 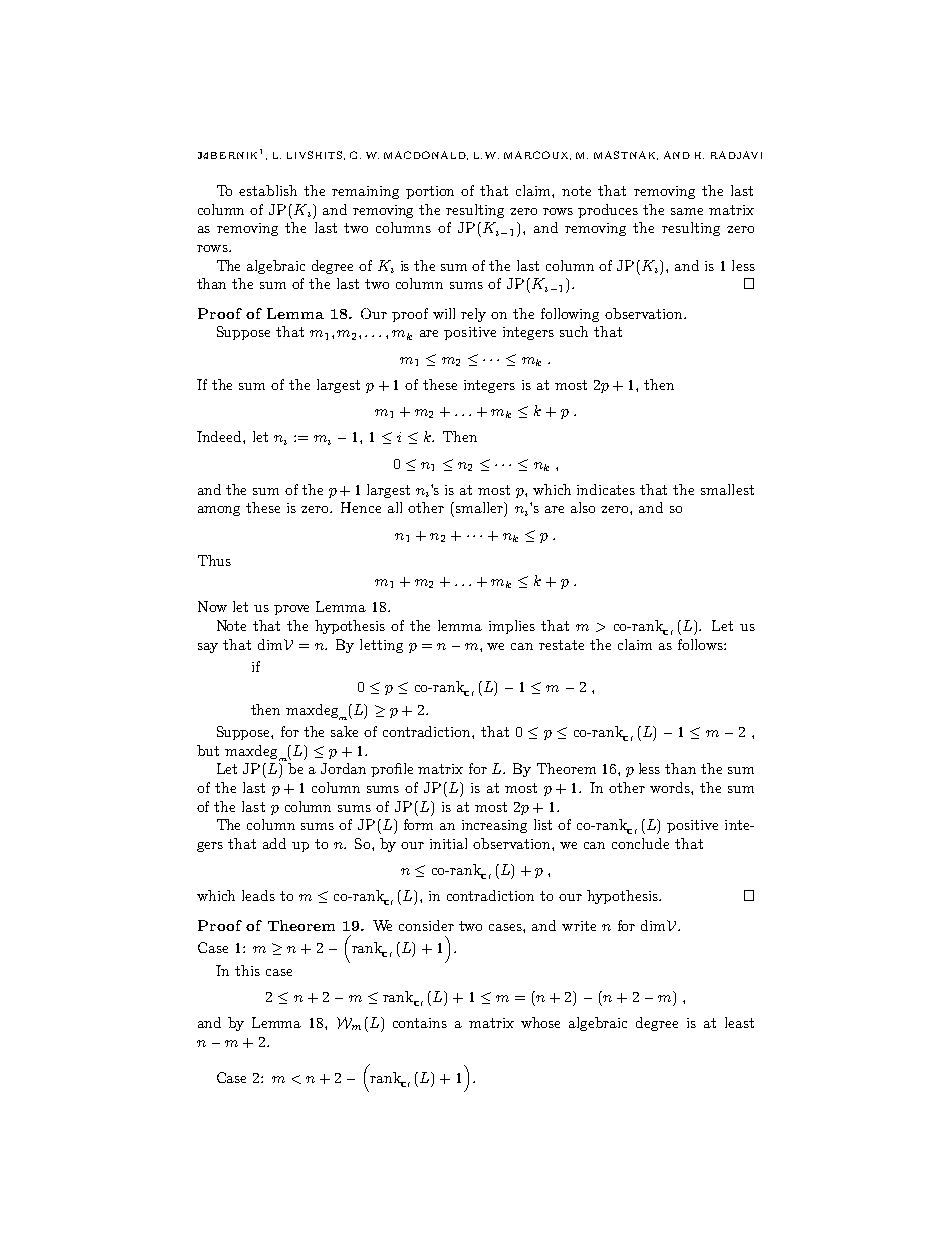 I want to click on same, so click(x=687, y=211).
